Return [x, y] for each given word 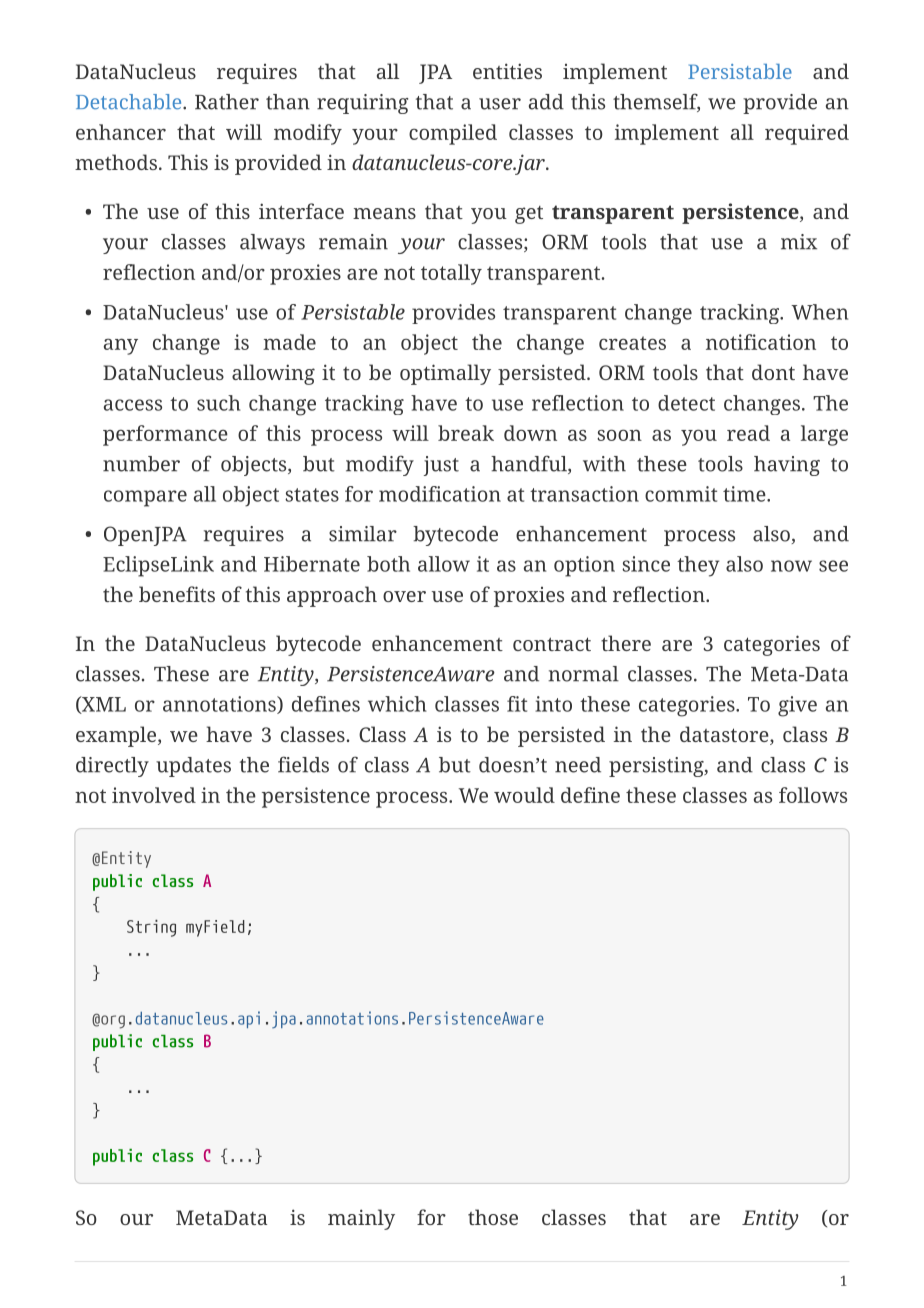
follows [813, 795]
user [500, 104]
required [807, 134]
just [441, 466]
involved [154, 795]
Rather [227, 102]
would [524, 795]
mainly [361, 1219]
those [493, 1217]
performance [165, 435]
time [745, 494]
